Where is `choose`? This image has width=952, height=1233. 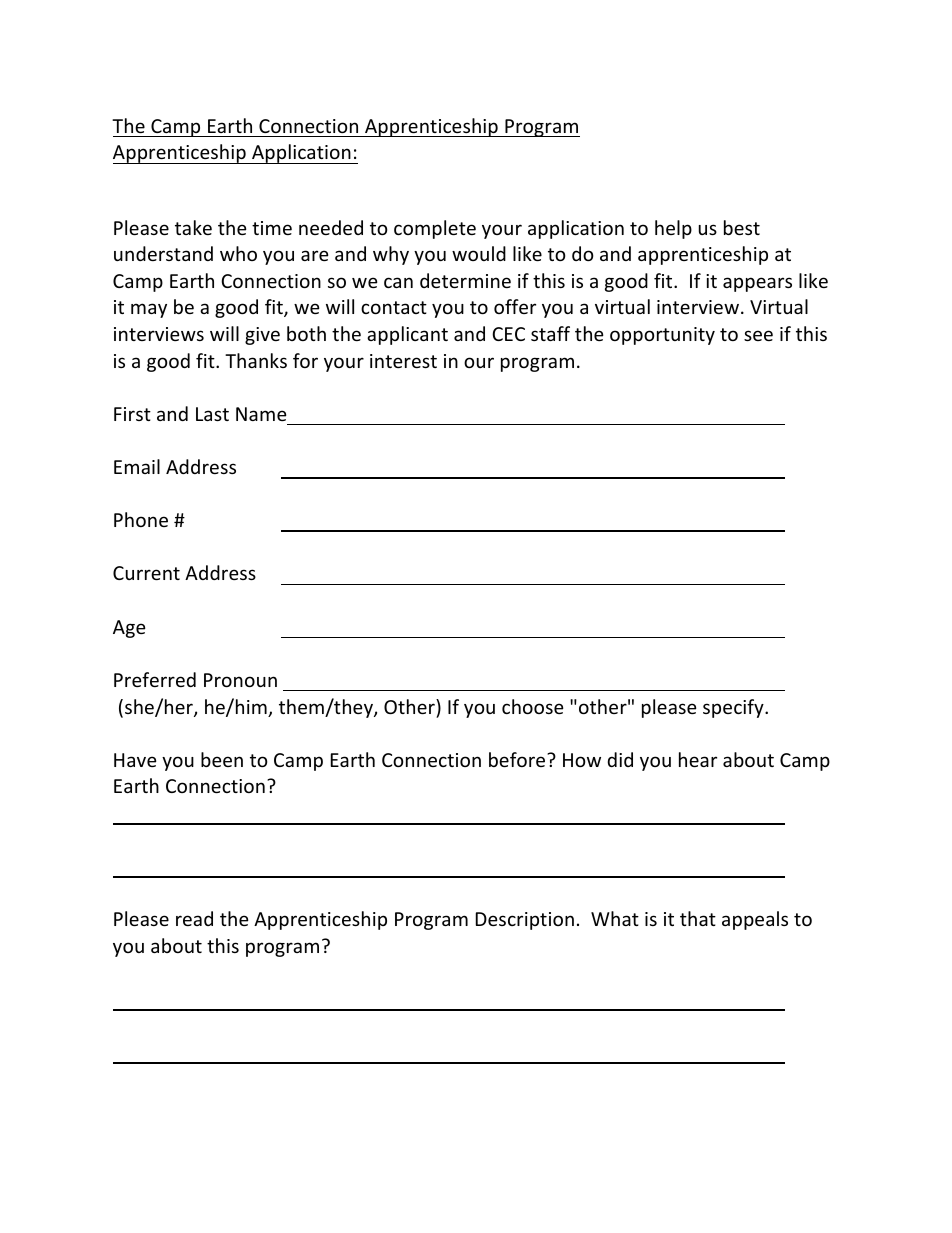
choose is located at coordinates (533, 706).
